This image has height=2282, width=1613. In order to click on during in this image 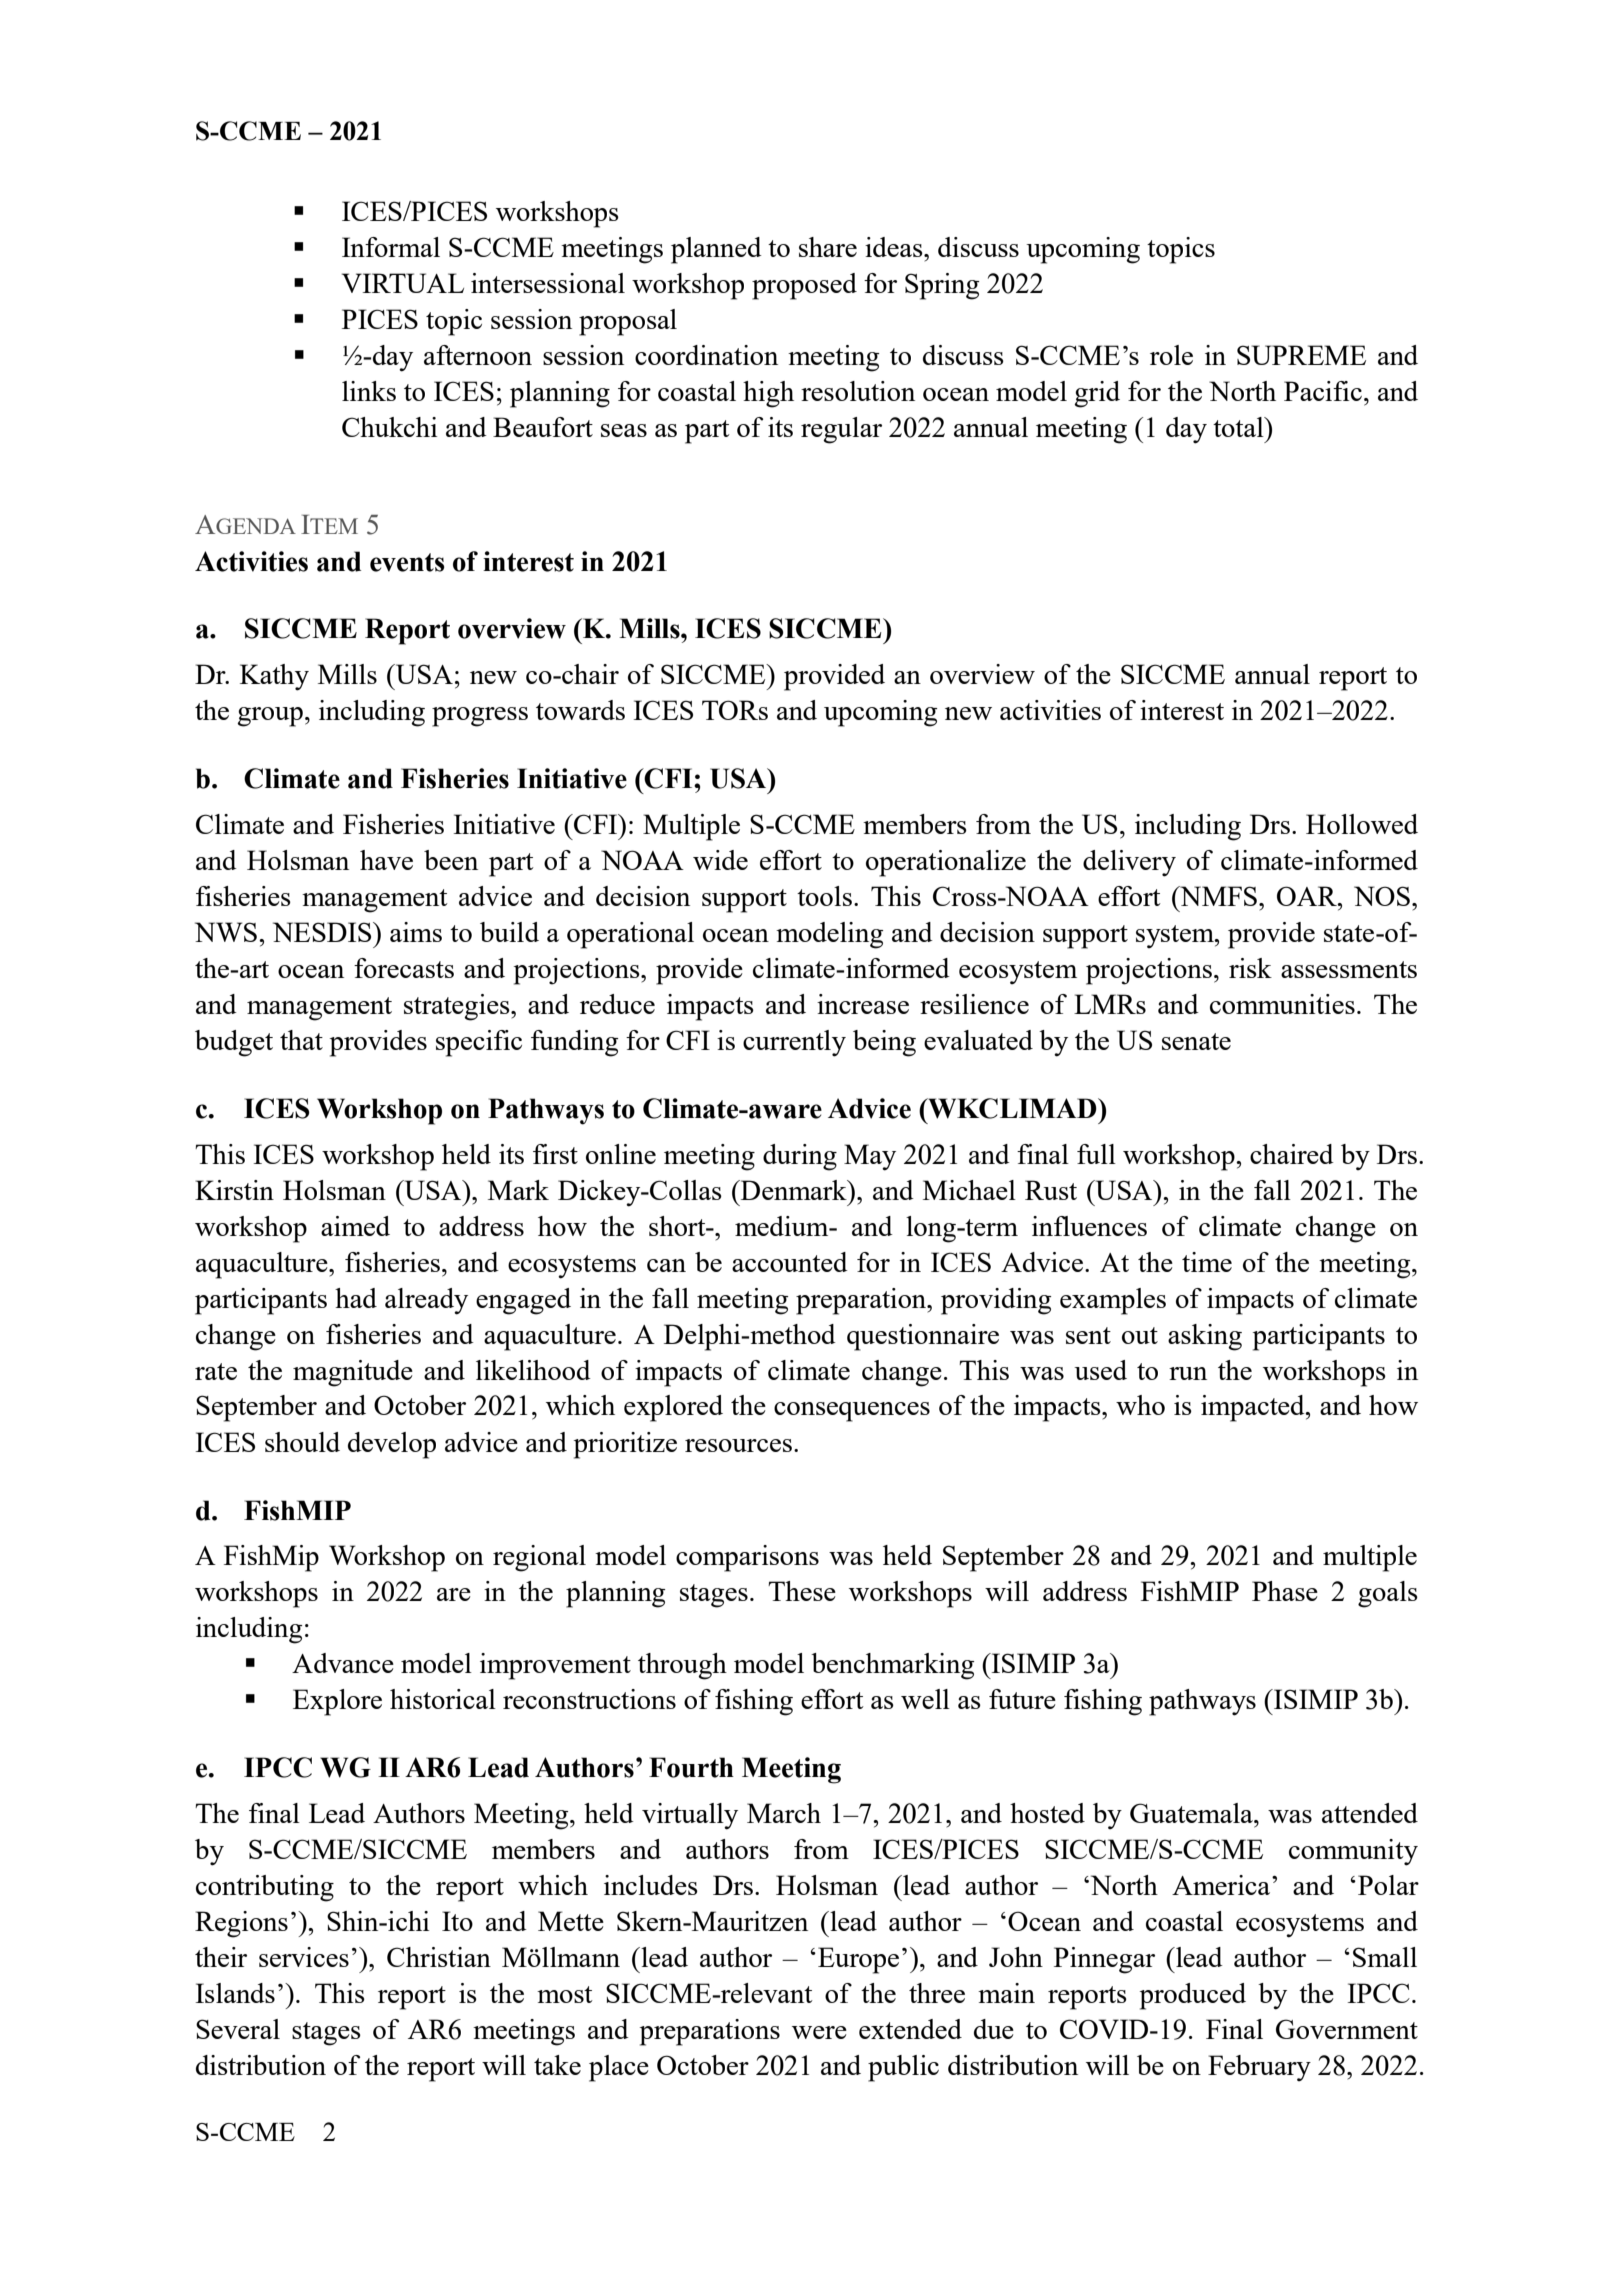, I will do `click(800, 1157)`.
